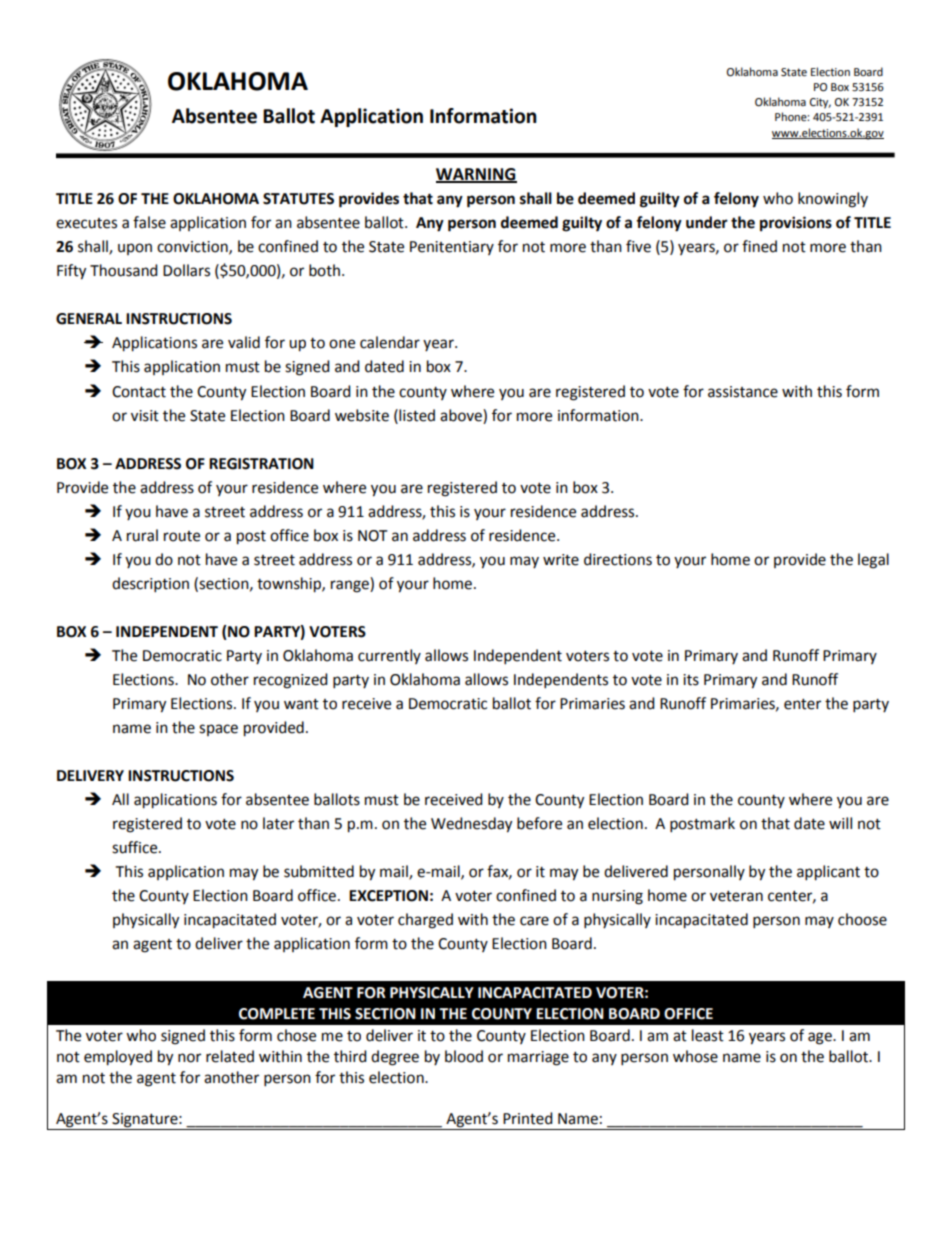  What do you see at coordinates (150, 585) in the screenshot?
I see `description` at bounding box center [150, 585].
